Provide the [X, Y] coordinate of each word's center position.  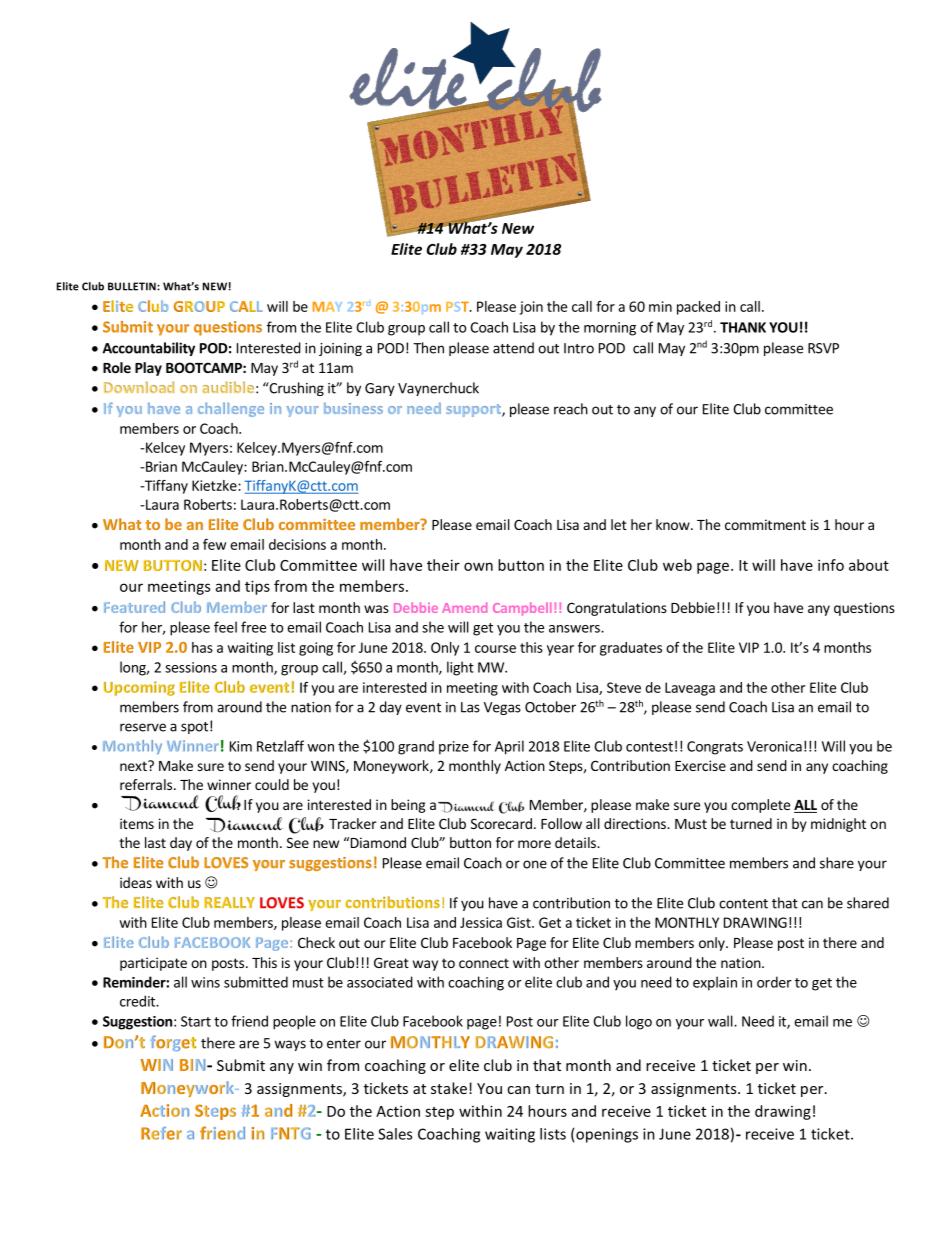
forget [173, 1043]
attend [513, 348]
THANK [743, 327]
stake [449, 1088]
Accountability [149, 349]
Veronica [774, 746]
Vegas [502, 708]
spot [194, 728]
